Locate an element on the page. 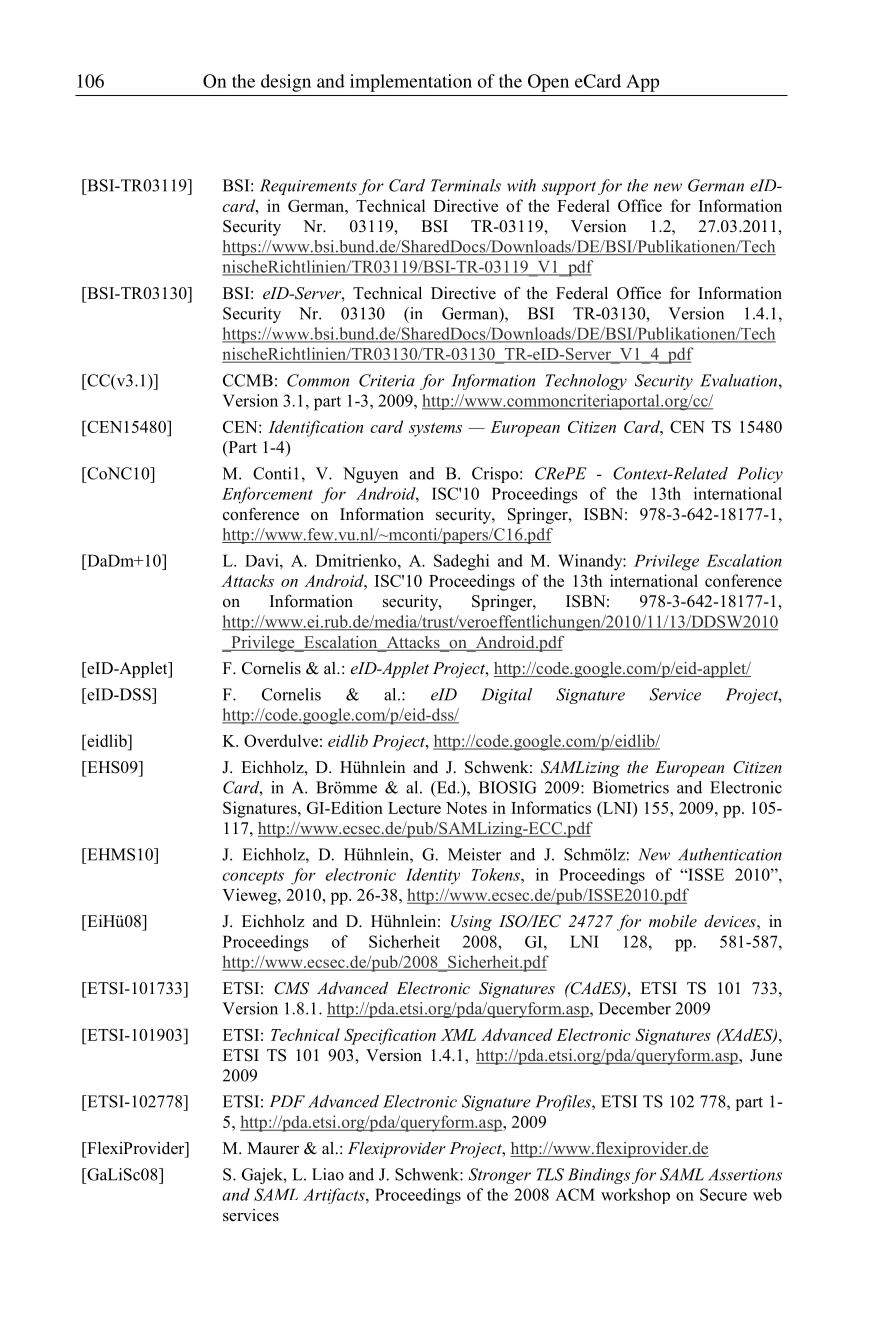  Lecture is located at coordinates (414, 808).
